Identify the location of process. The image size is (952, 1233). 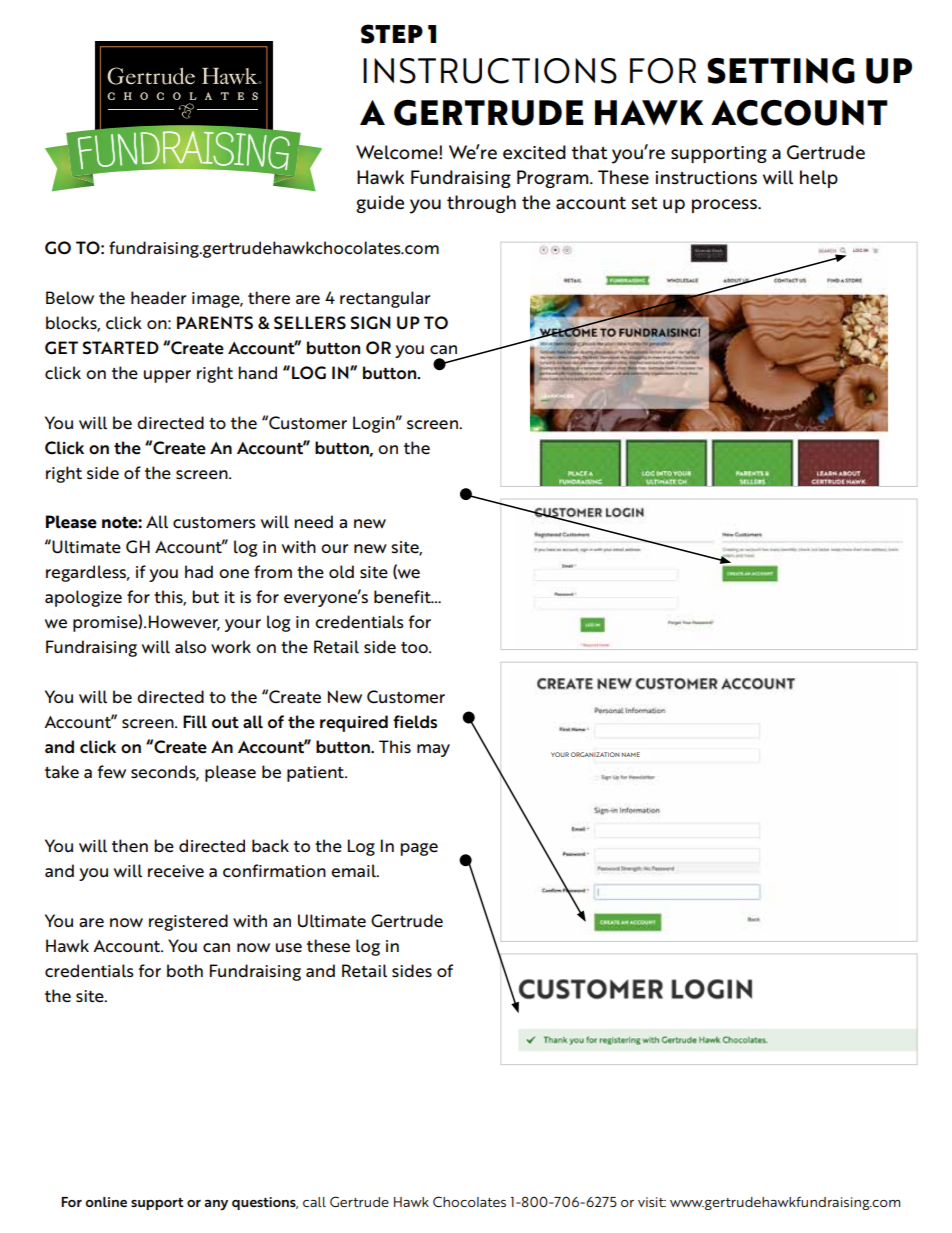
(725, 206).
